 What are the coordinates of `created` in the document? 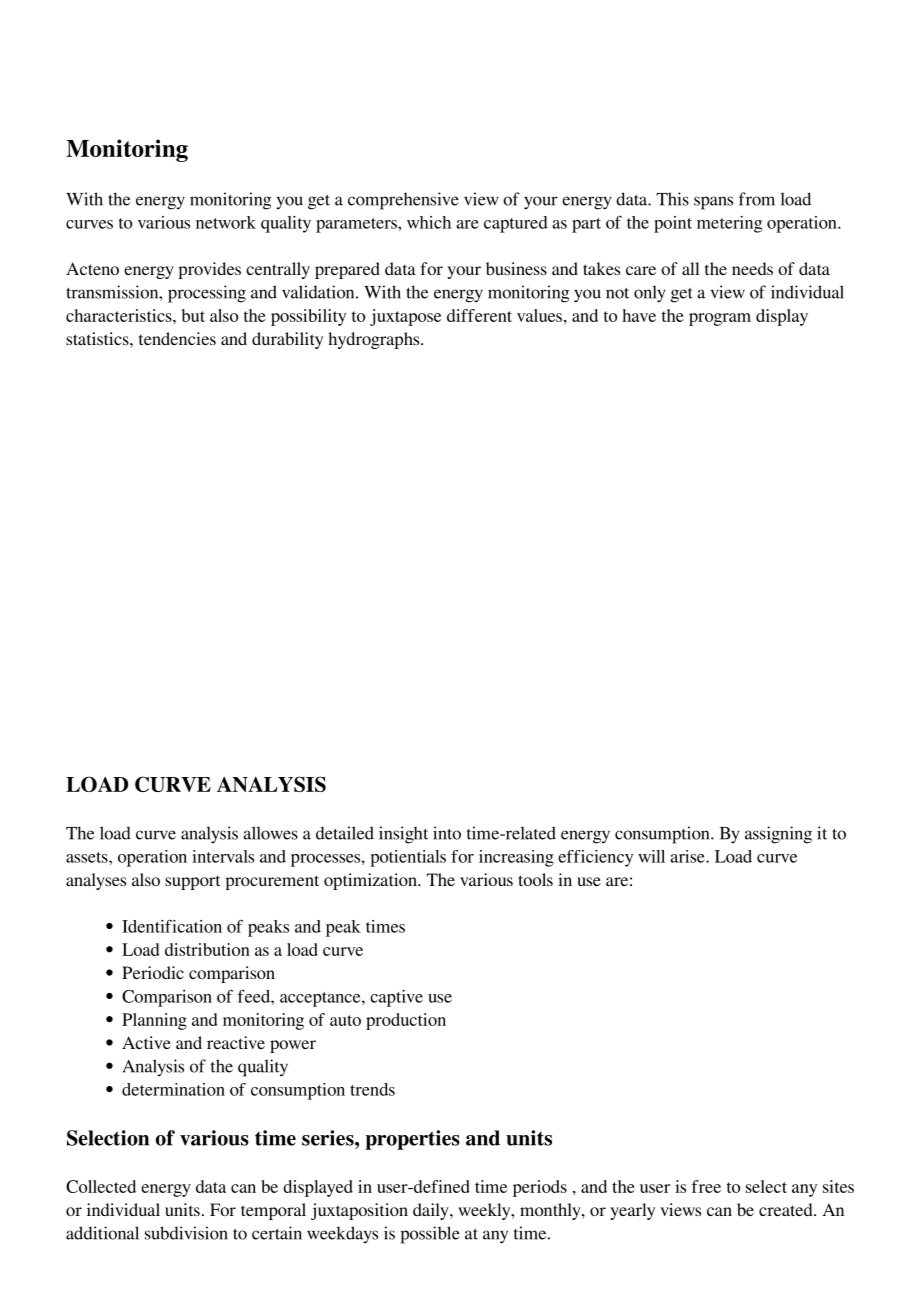 It's located at (787, 1209).
